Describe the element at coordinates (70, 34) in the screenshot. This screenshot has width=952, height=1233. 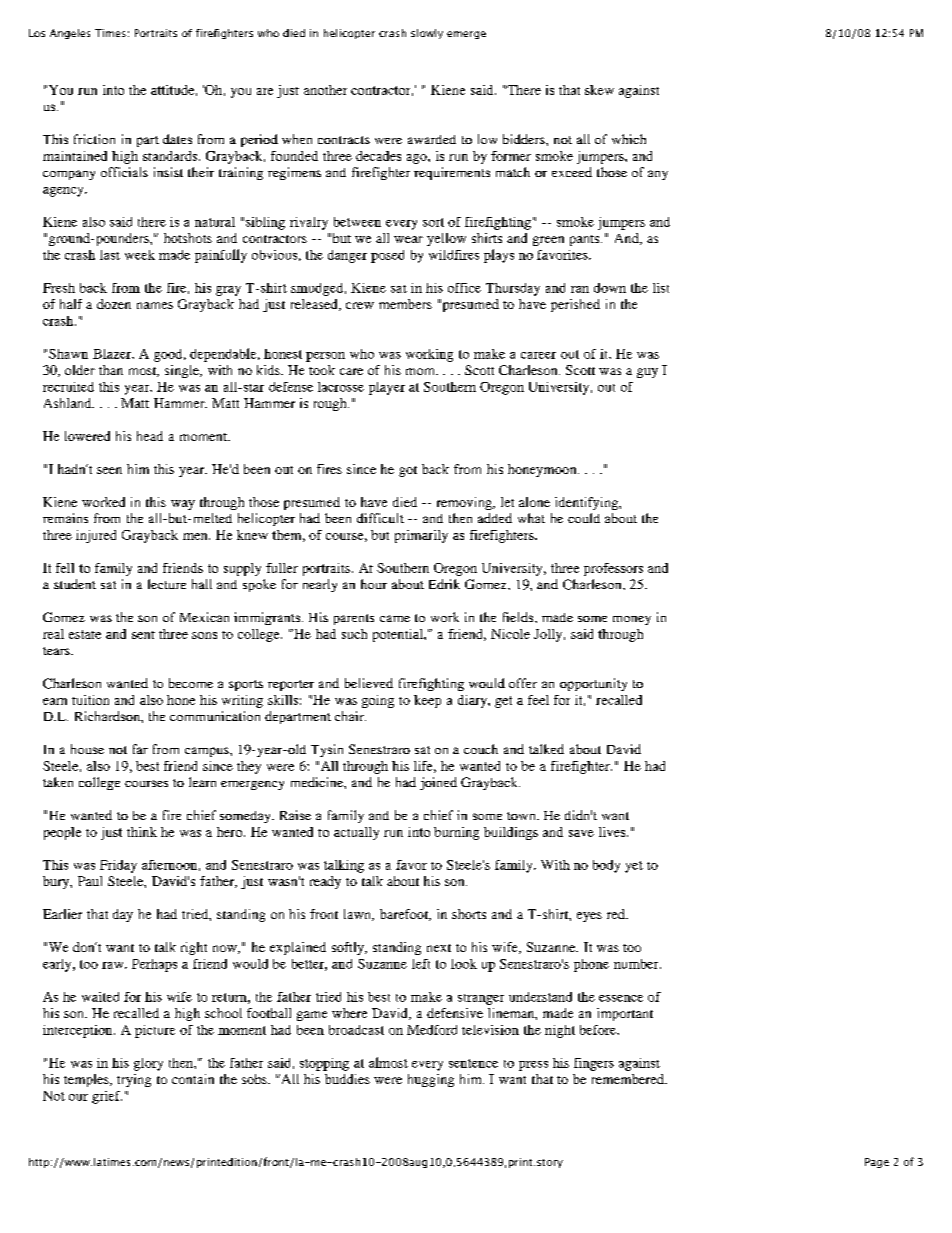
I see `Angeles` at that location.
